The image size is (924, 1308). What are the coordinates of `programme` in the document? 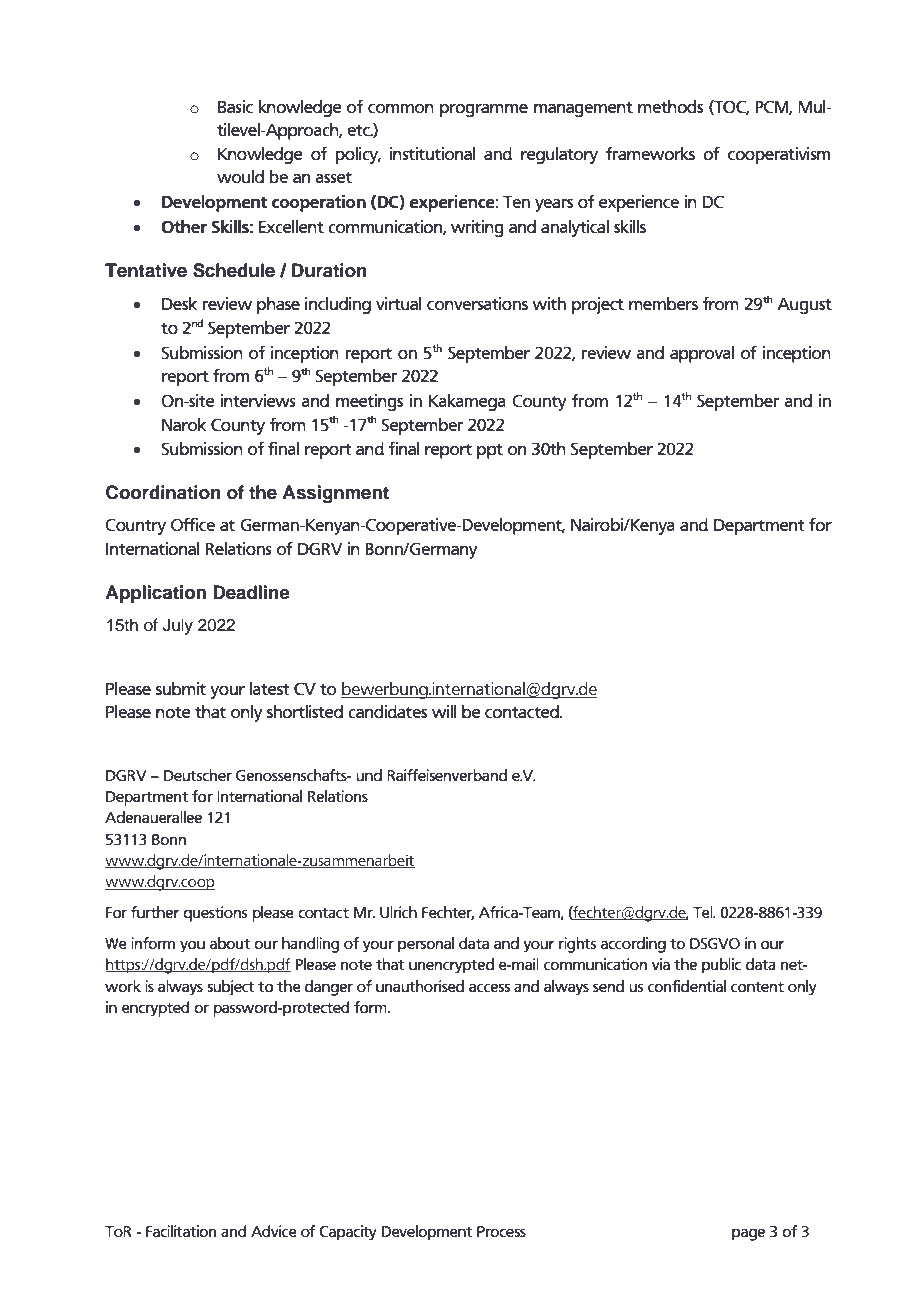 It's located at (484, 110).
